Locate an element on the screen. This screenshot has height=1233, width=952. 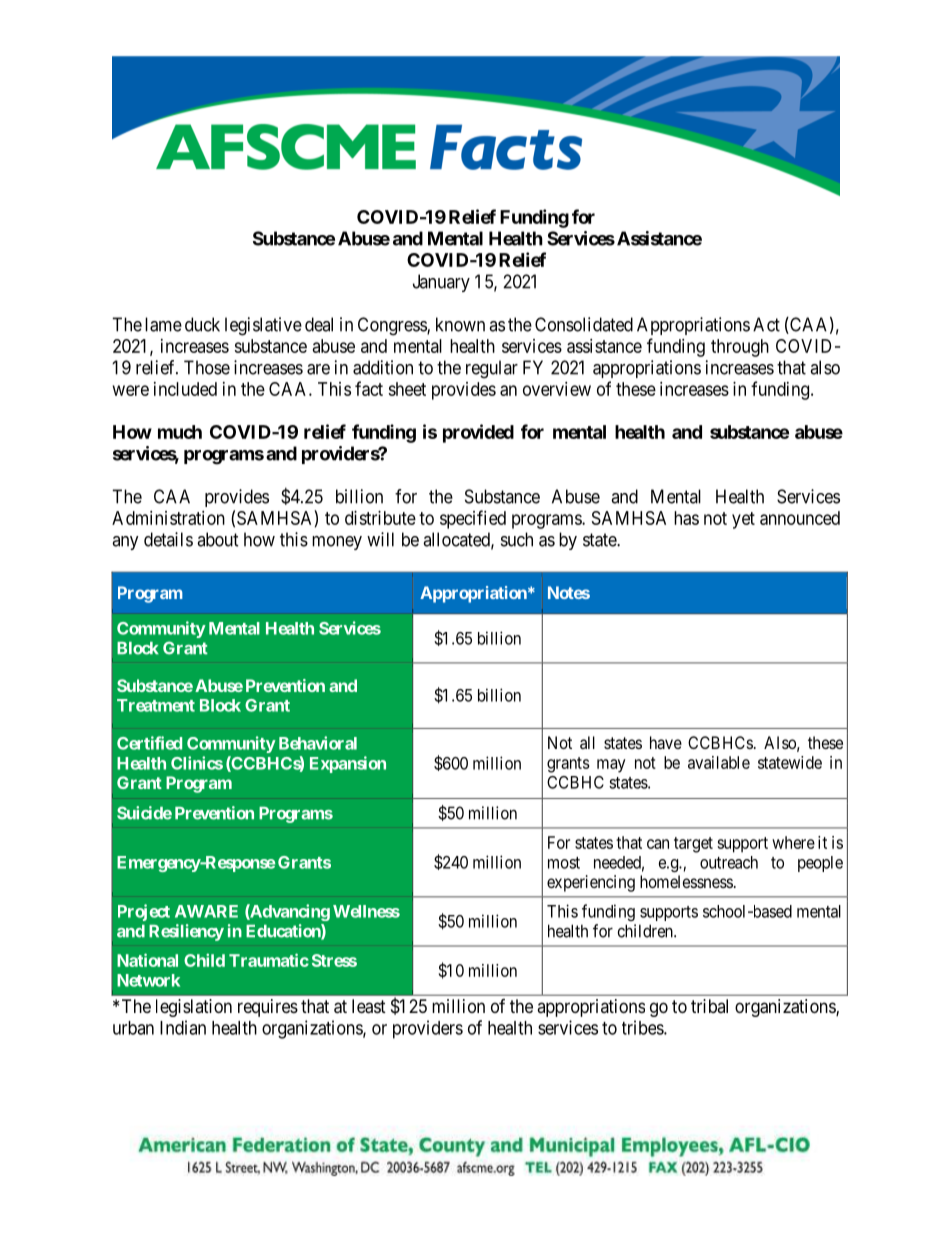
yet is located at coordinates (743, 520).
